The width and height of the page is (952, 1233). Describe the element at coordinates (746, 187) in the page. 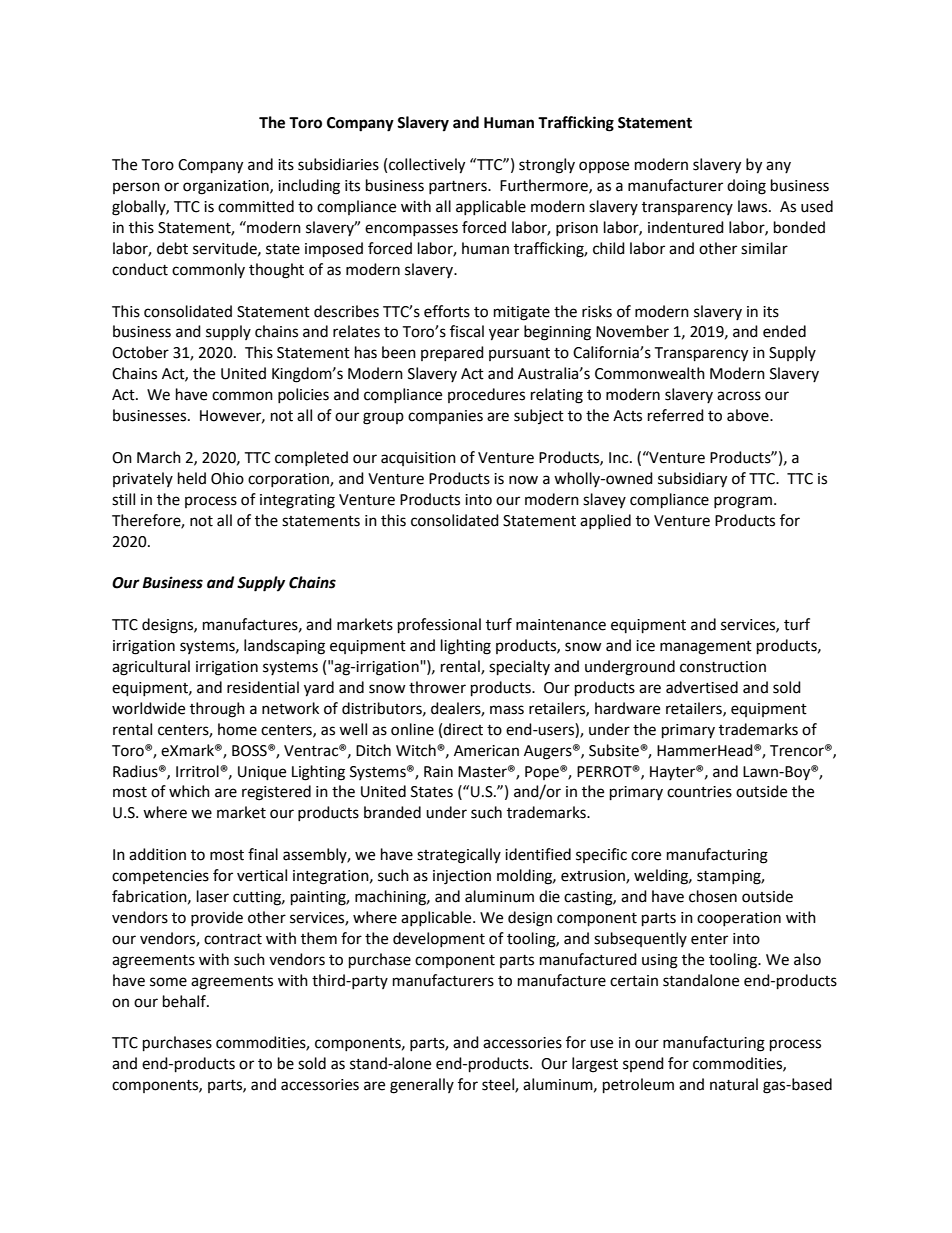

I see `doing` at that location.
